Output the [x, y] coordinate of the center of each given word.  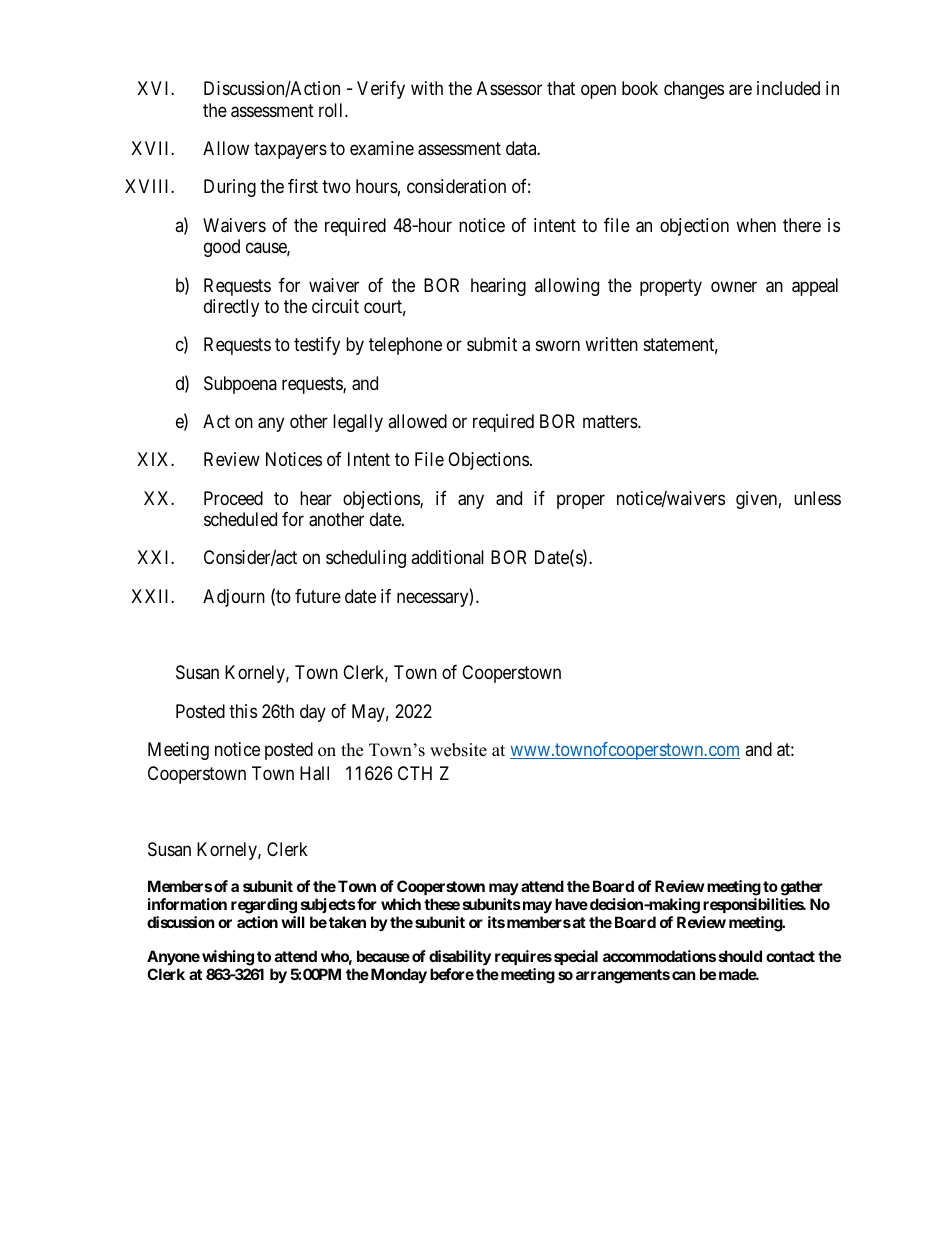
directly [231, 308]
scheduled [240, 519]
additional [447, 557]
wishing [228, 958]
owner [734, 286]
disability [460, 957]
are [740, 90]
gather [802, 888]
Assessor [509, 88]
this [243, 711]
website [458, 750]
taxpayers [290, 150]
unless [817, 498]
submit [492, 344]
